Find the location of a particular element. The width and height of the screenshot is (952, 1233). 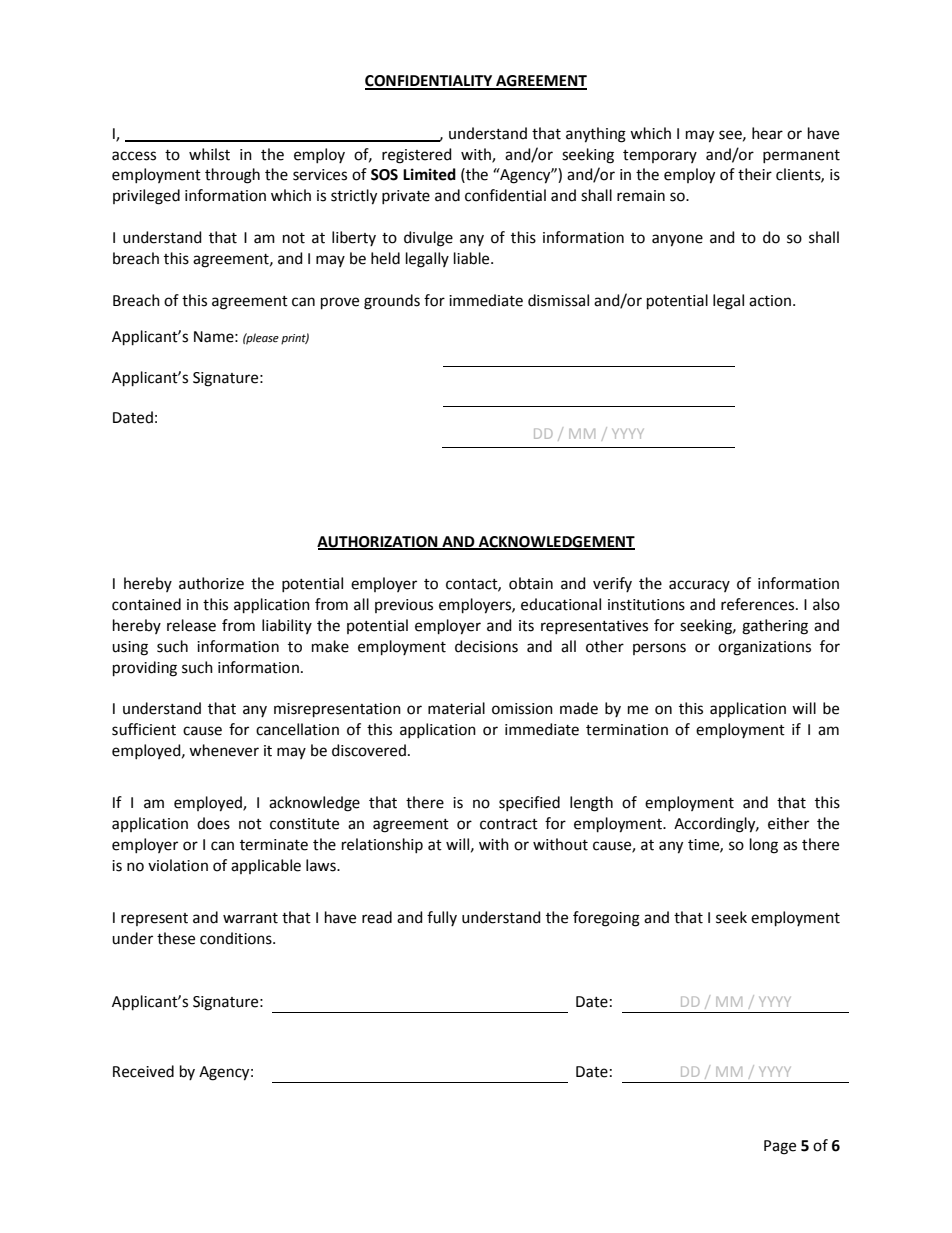

Page is located at coordinates (780, 1147).
